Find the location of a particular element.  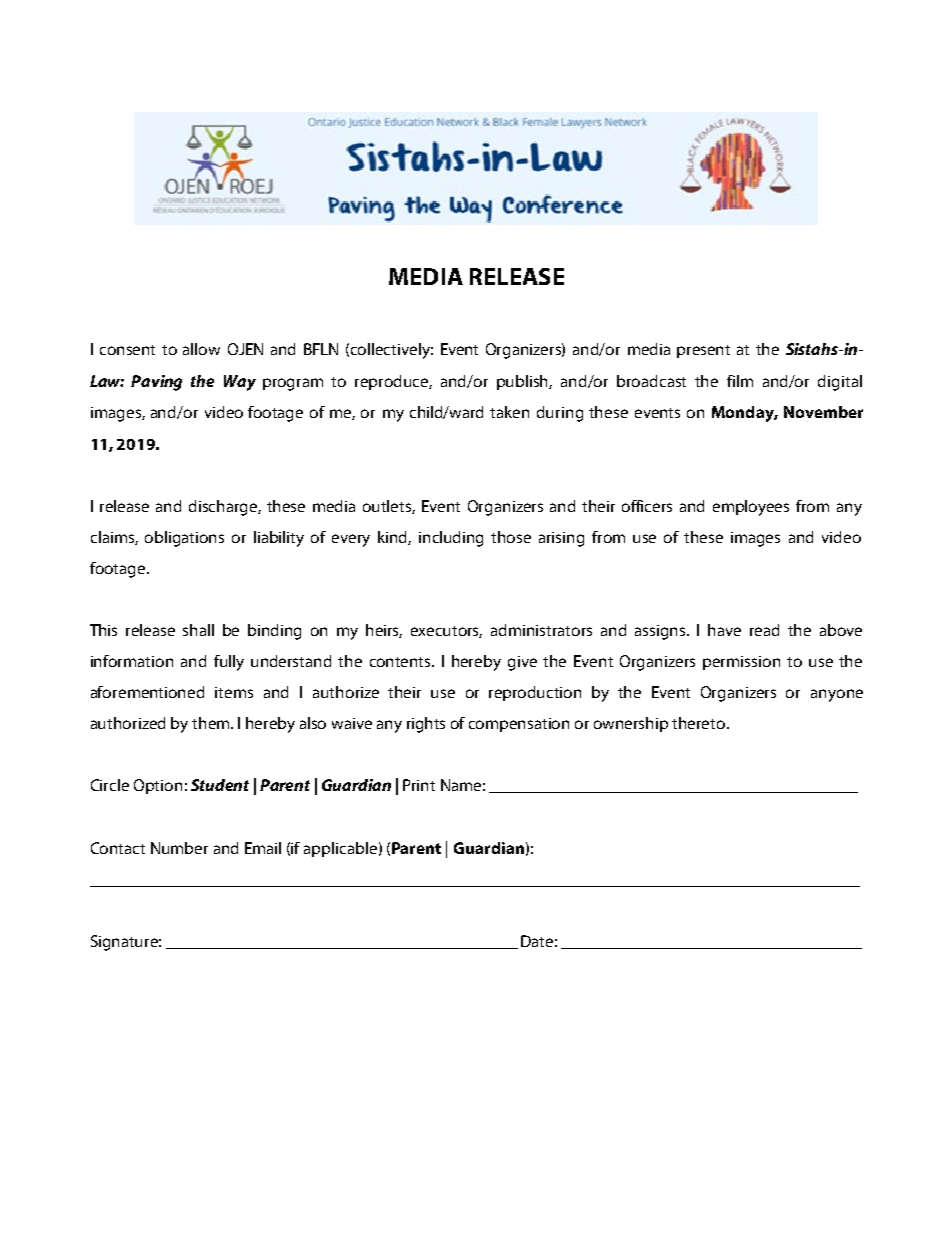

those is located at coordinates (511, 537).
